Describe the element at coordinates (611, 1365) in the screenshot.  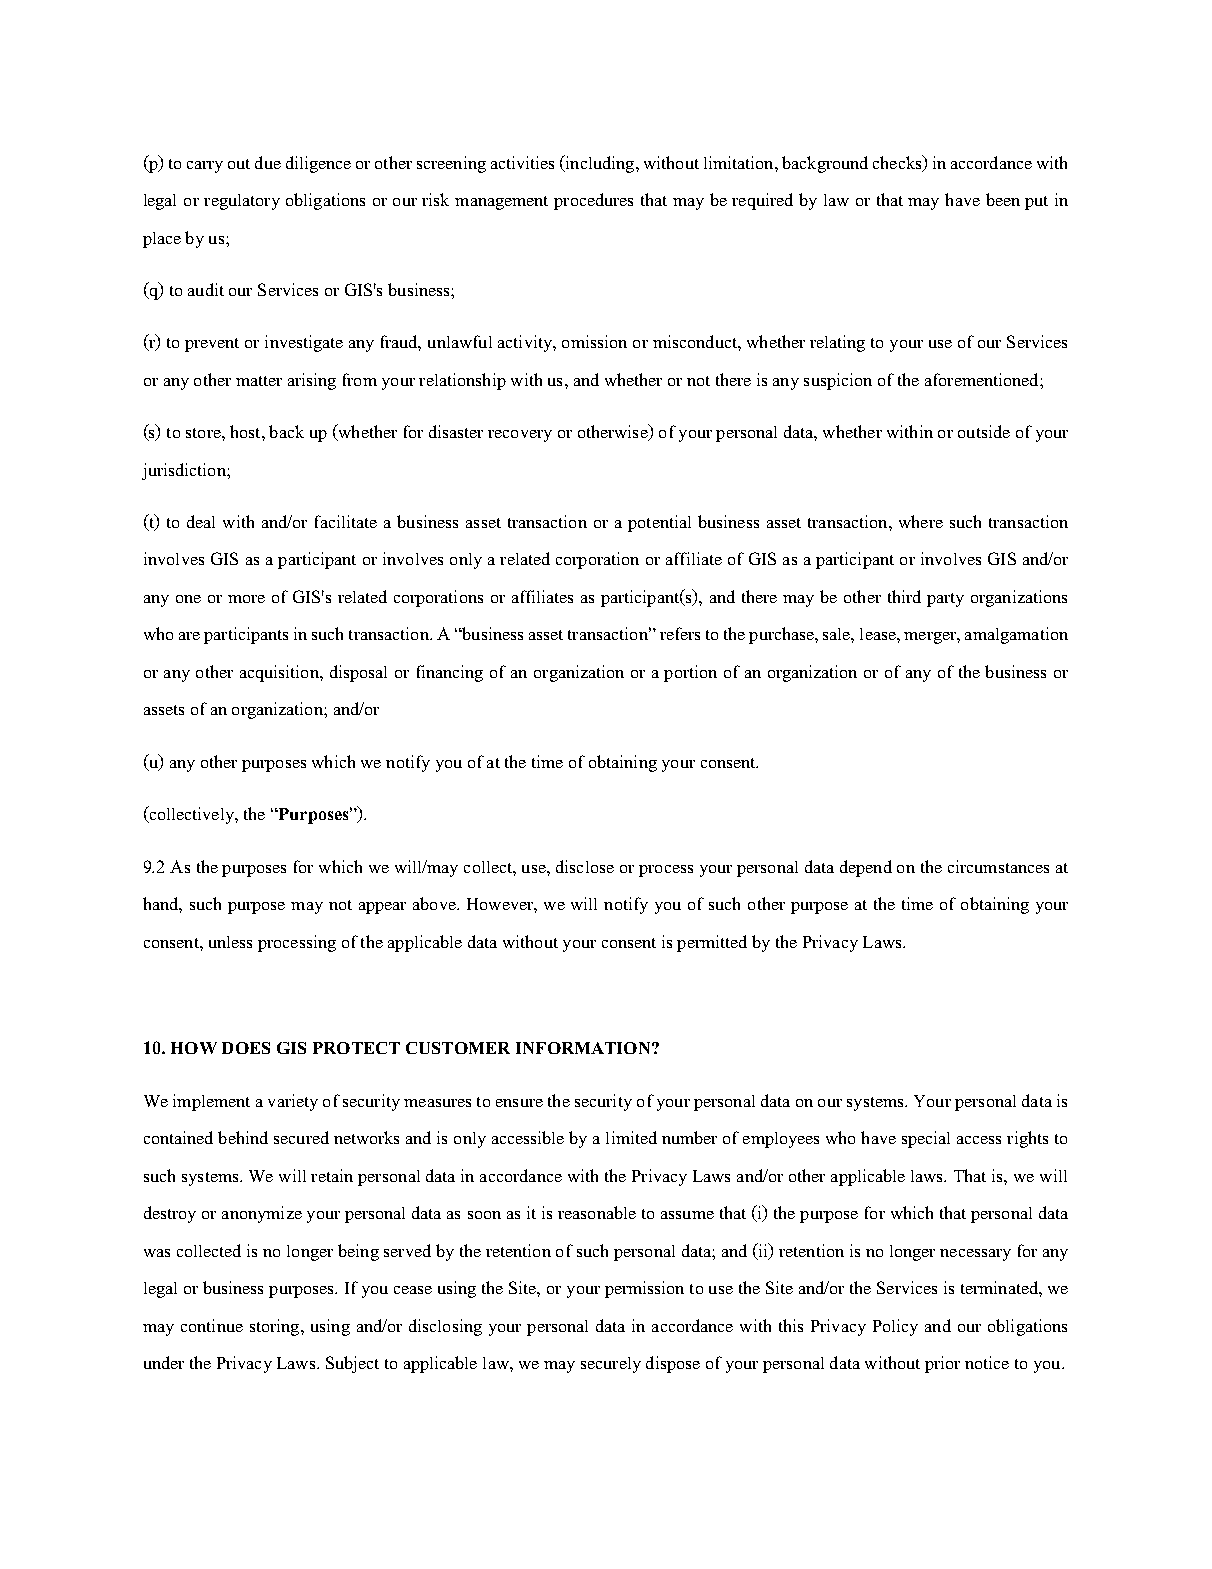
I see `securely` at that location.
